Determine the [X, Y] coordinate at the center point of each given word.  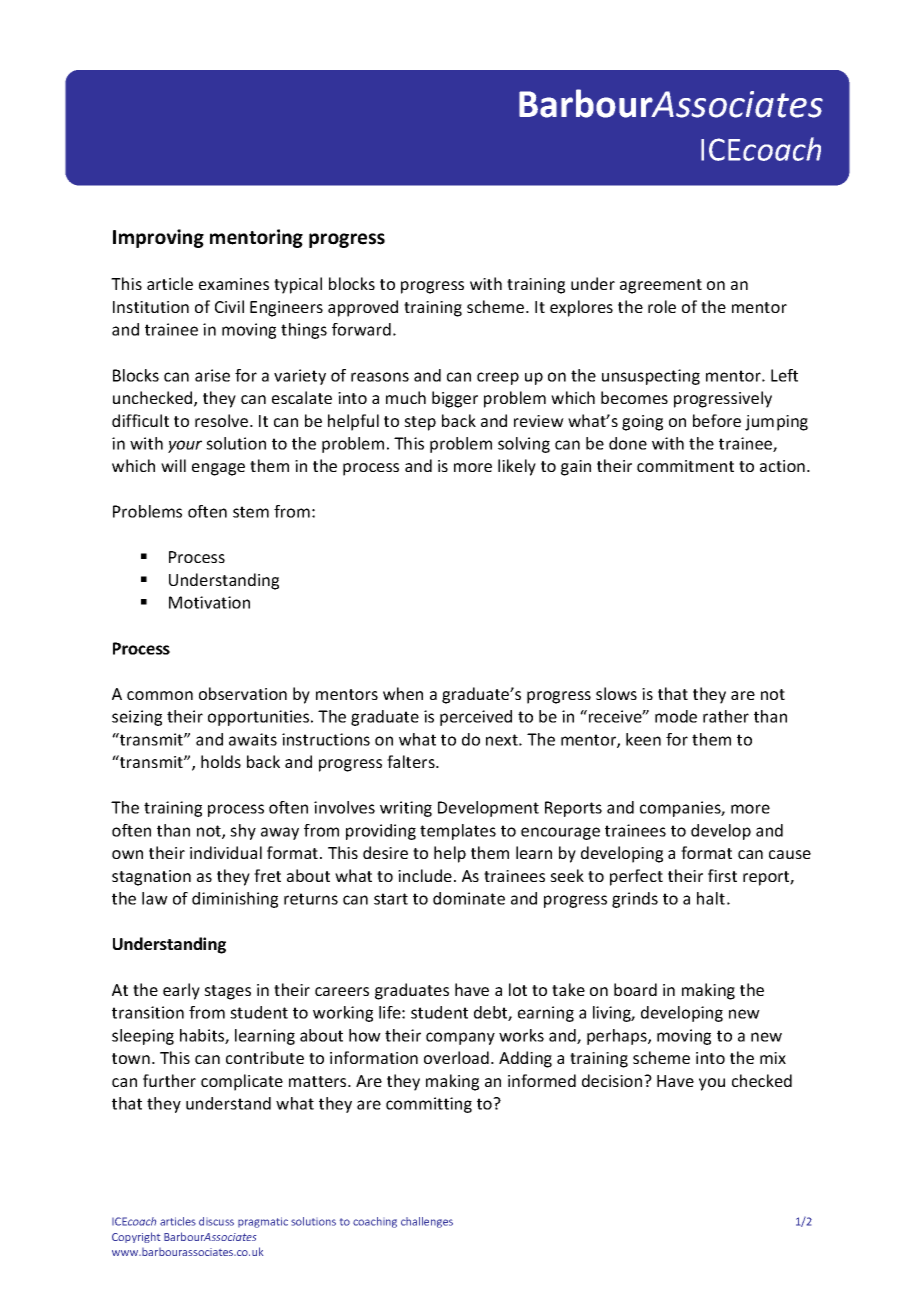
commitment [685, 466]
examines [234, 284]
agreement [661, 286]
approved [363, 308]
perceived [476, 718]
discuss [216, 1221]
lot [518, 989]
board [635, 989]
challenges [427, 1222]
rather [726, 716]
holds [221, 761]
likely [517, 467]
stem [251, 512]
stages [227, 992]
